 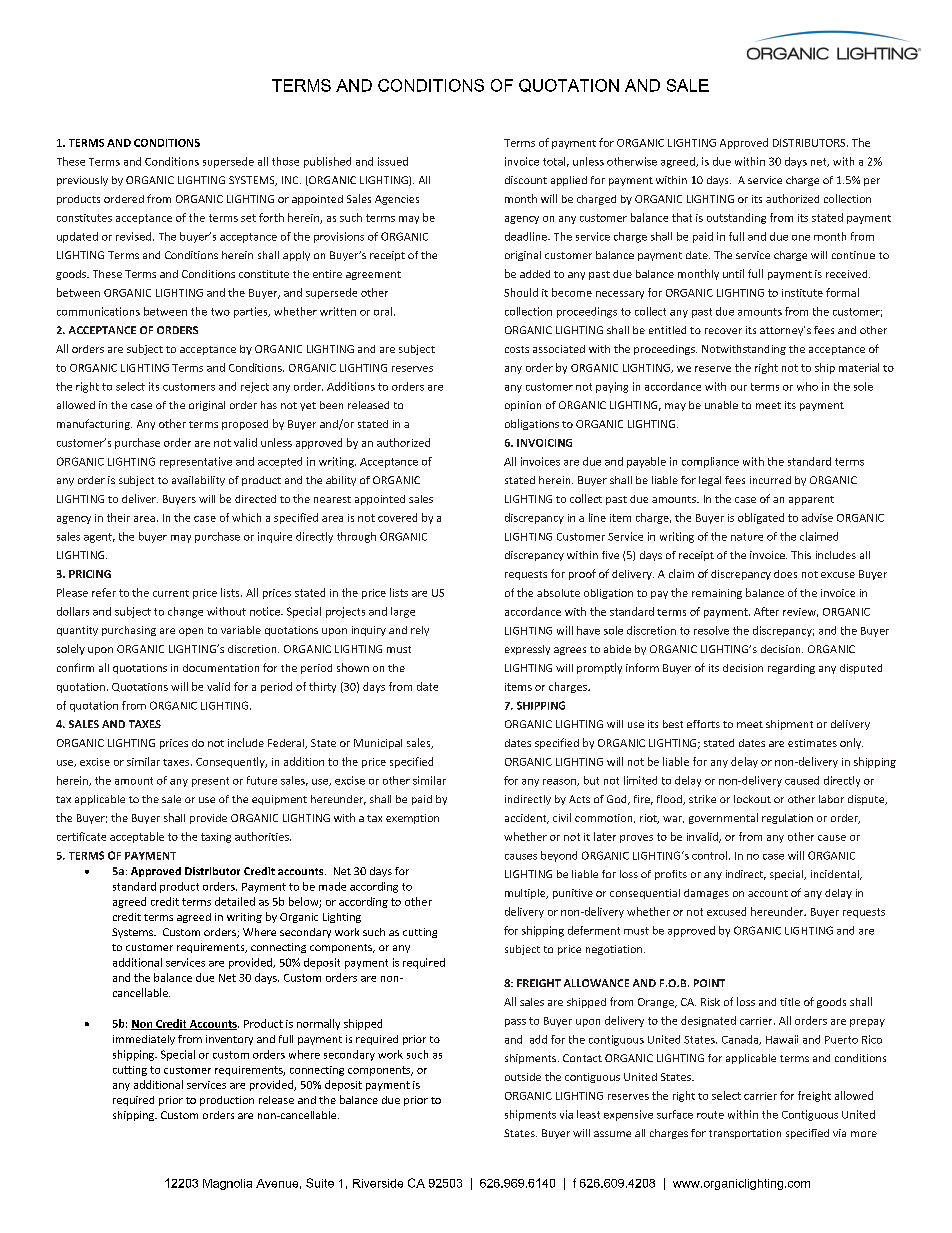 I want to click on transportation, so click(x=745, y=1134).
